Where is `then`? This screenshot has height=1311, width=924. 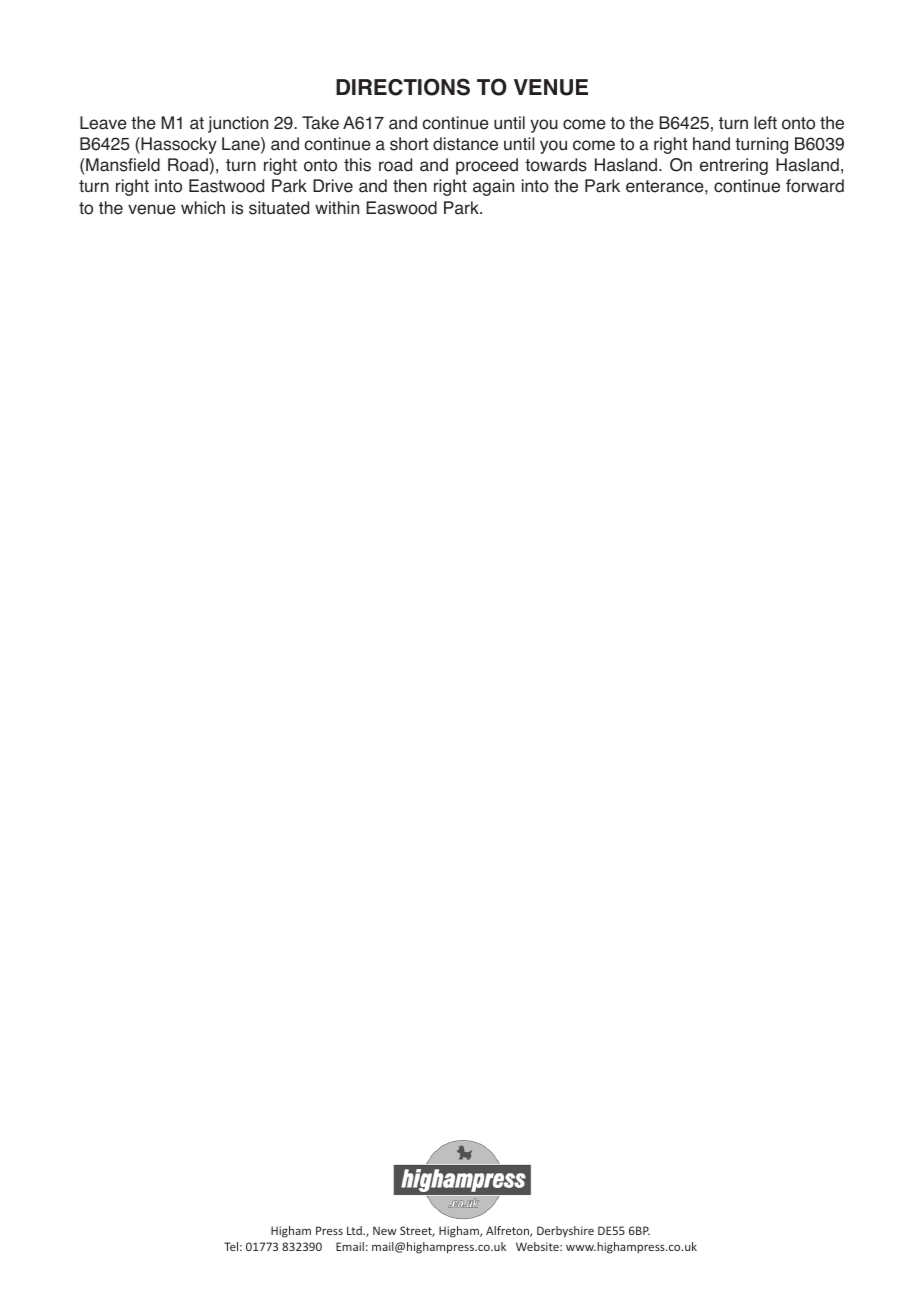 then is located at coordinates (410, 186).
